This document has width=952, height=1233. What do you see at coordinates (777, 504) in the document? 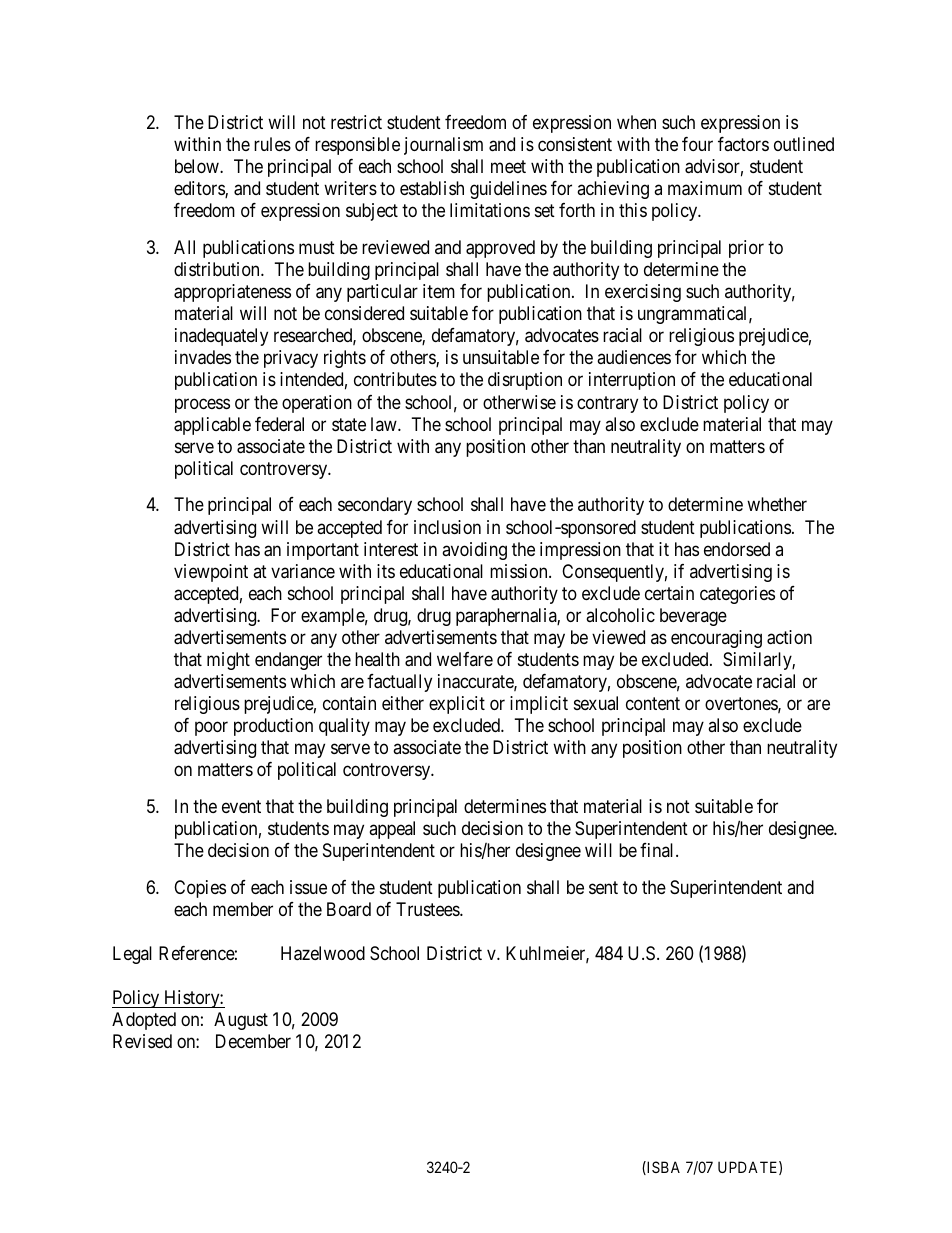
I see `whether` at bounding box center [777, 504].
